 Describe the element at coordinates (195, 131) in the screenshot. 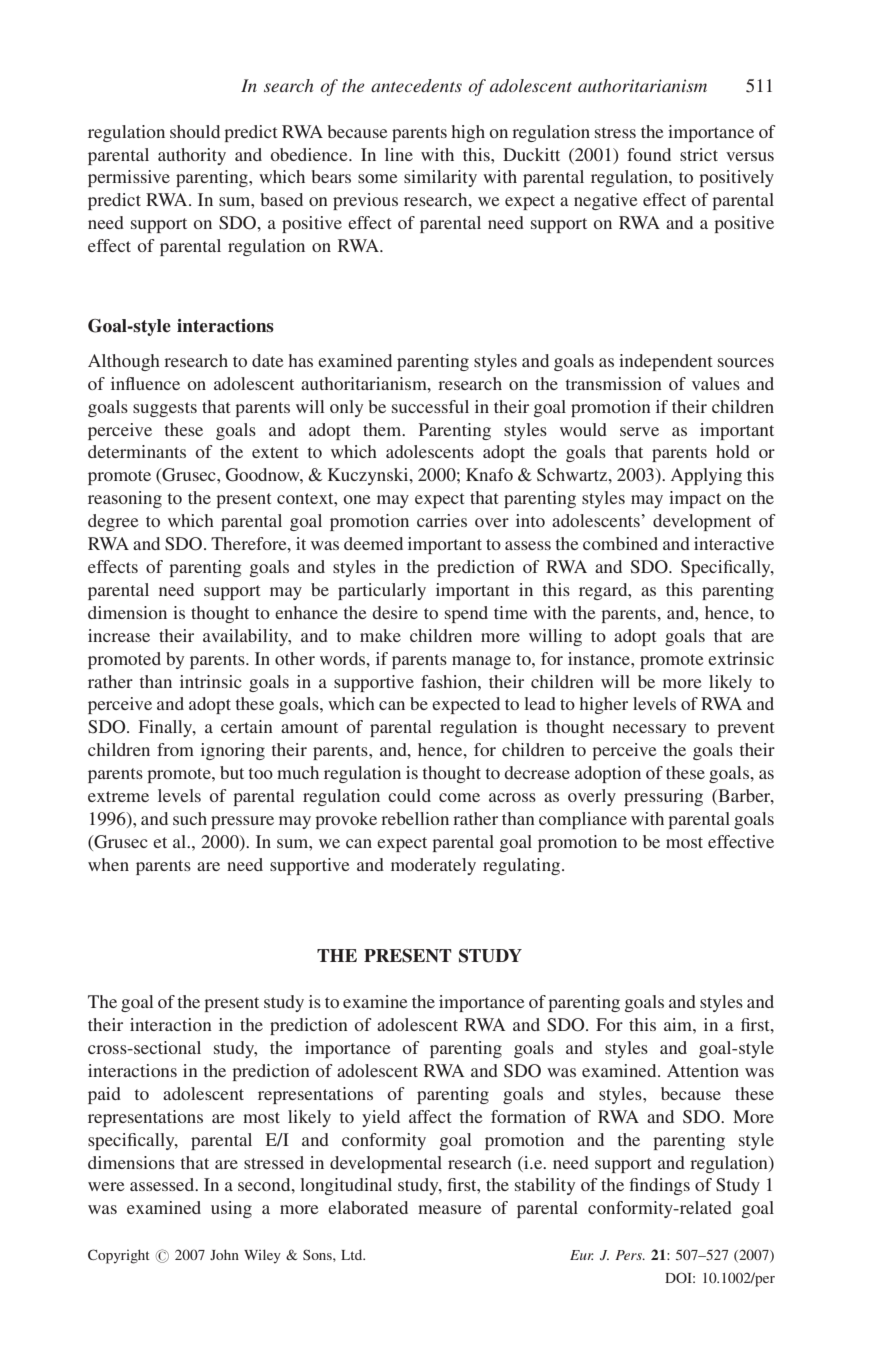

I see `should` at that location.
